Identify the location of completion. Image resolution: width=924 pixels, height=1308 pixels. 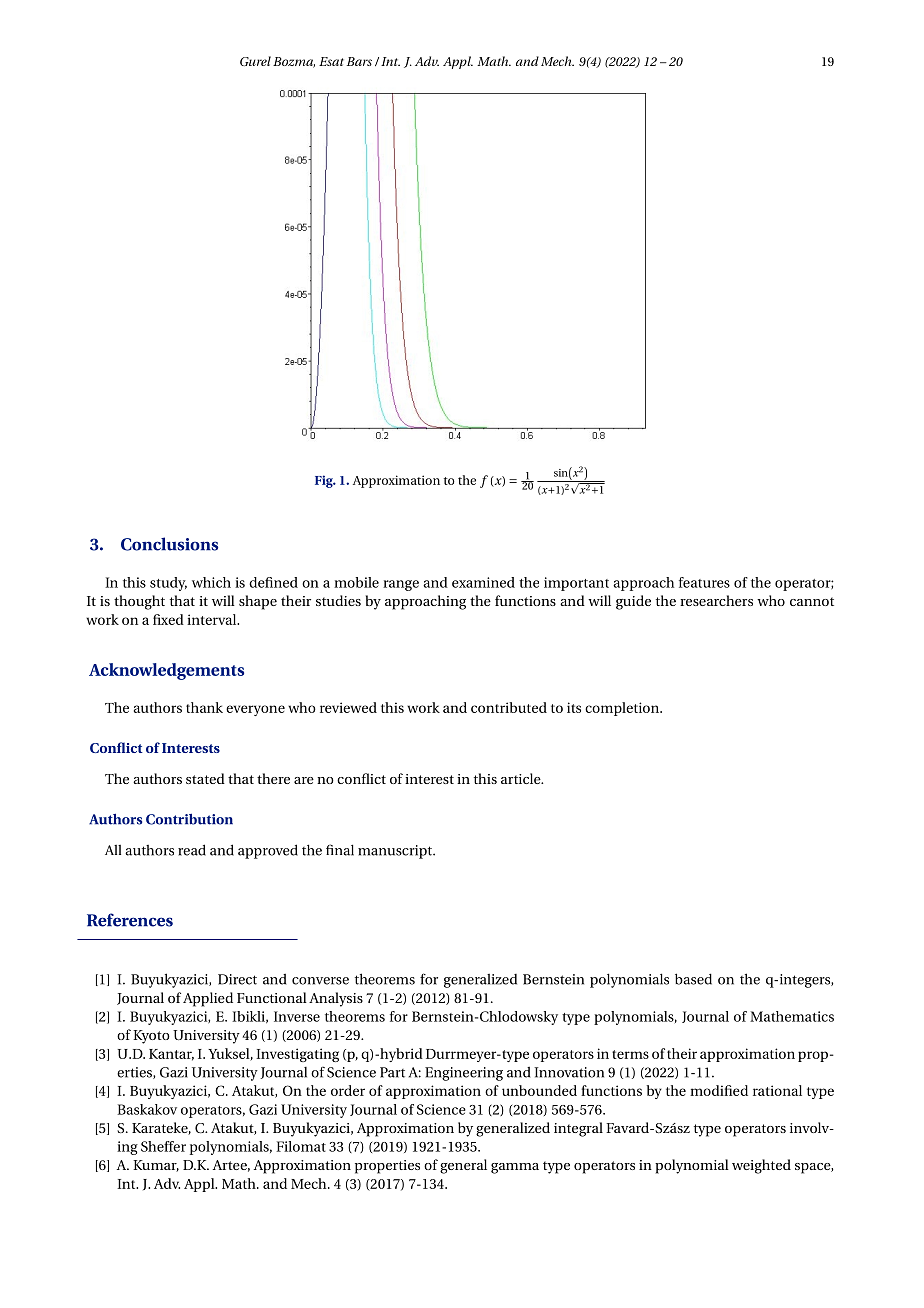
(623, 709).
